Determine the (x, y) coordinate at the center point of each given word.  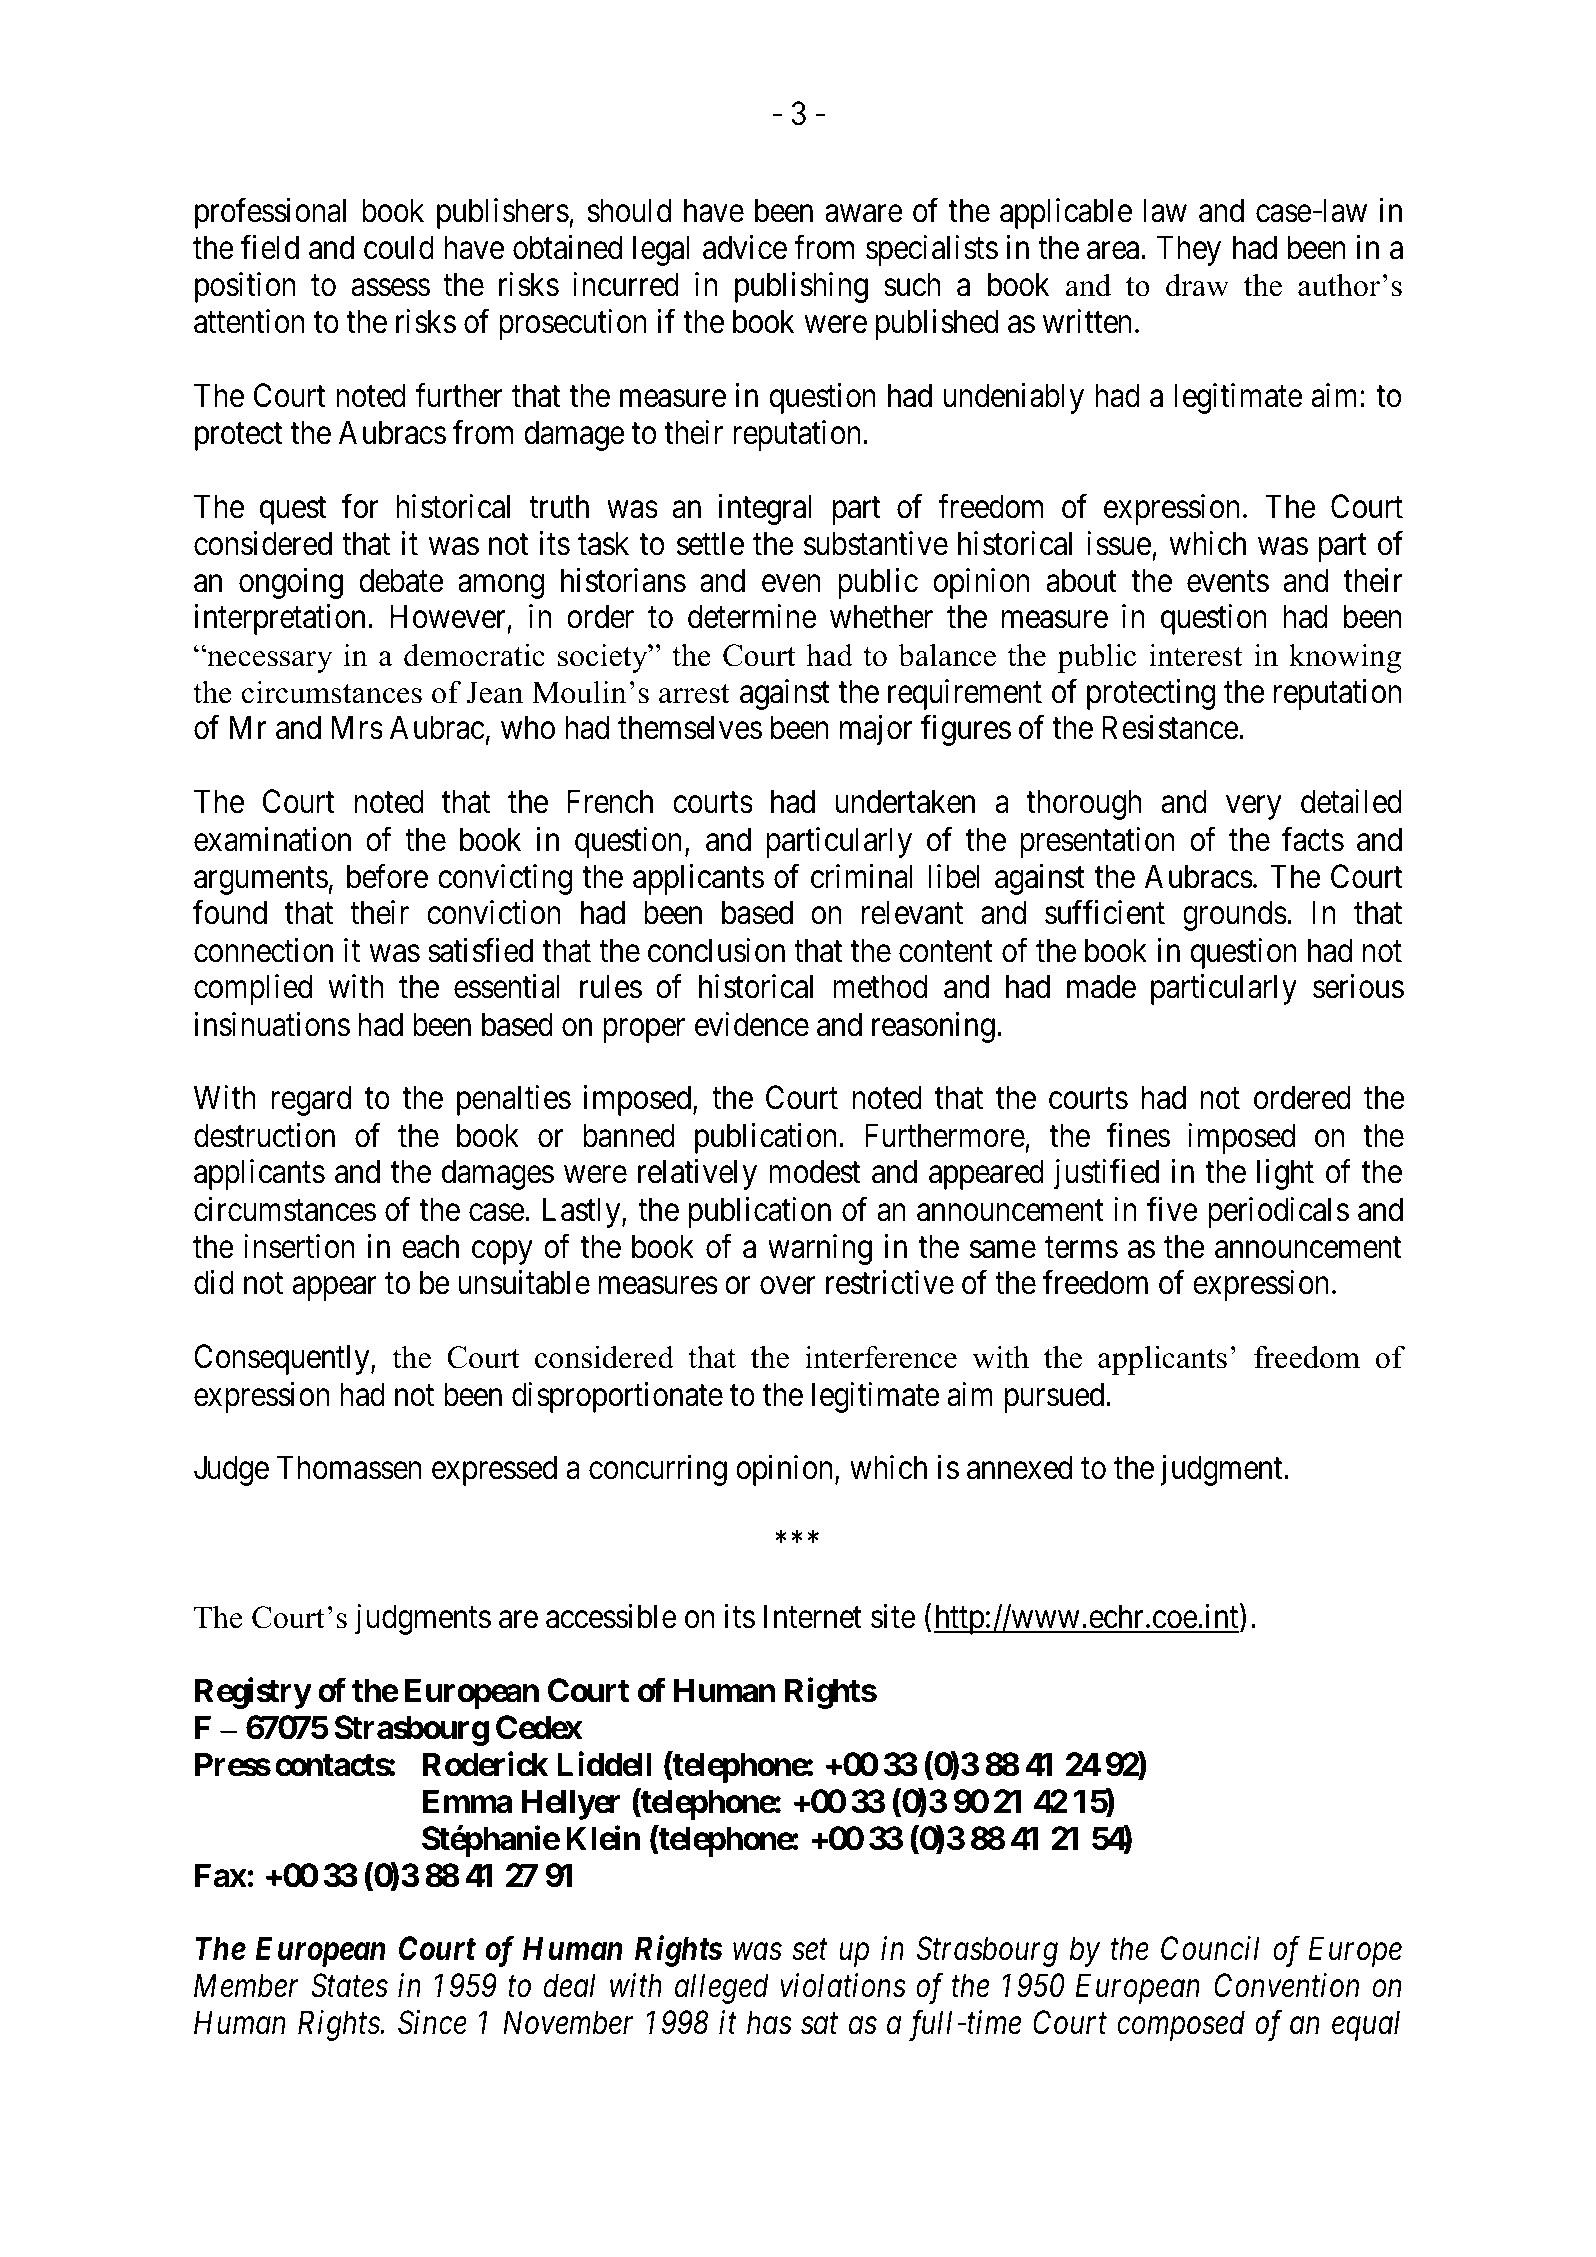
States (349, 1986)
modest (814, 1172)
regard (311, 1100)
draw (1197, 285)
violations (843, 1985)
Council (1210, 1948)
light (1285, 1175)
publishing (801, 287)
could (399, 247)
